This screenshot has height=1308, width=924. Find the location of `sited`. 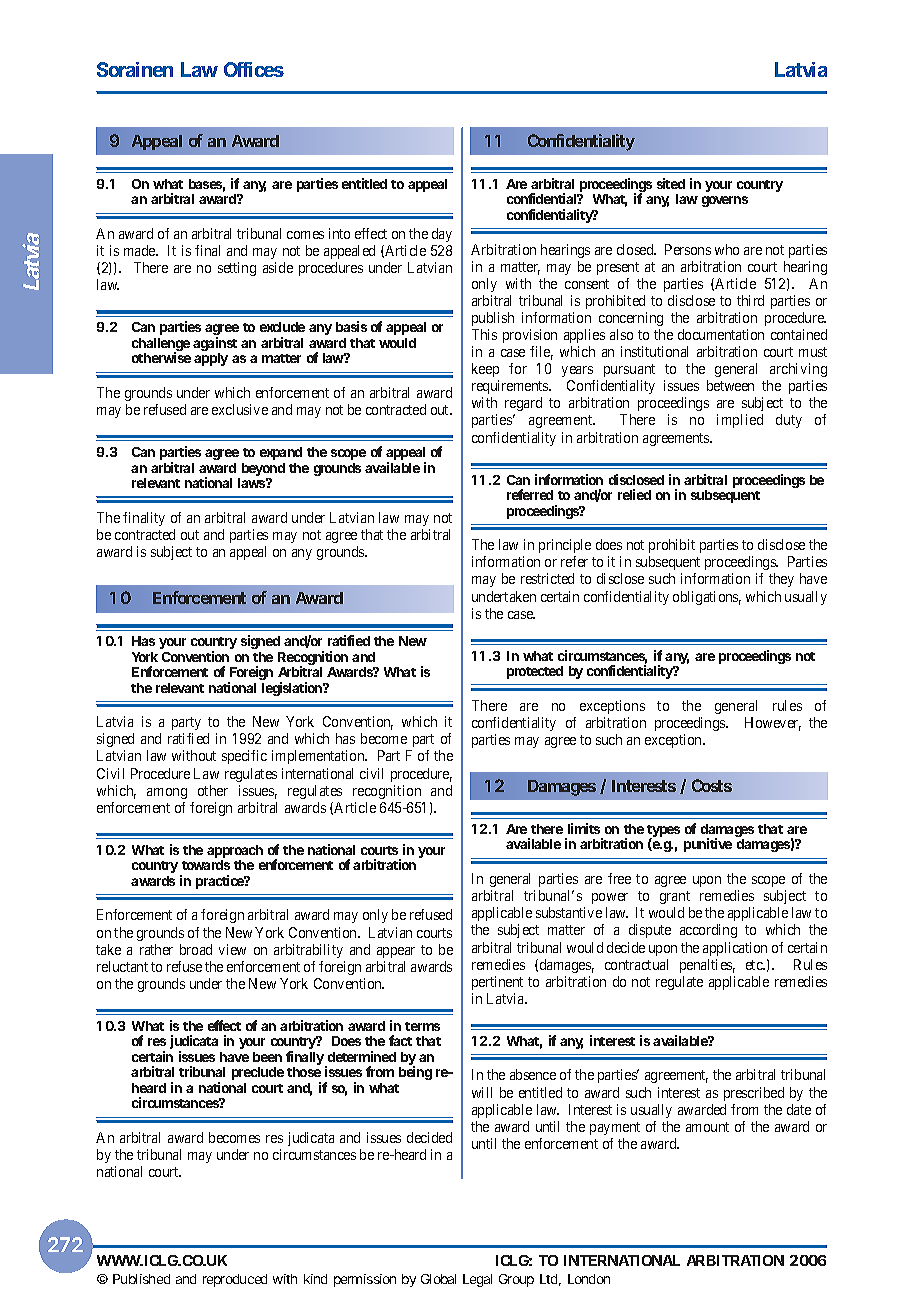

sited is located at coordinates (671, 183).
